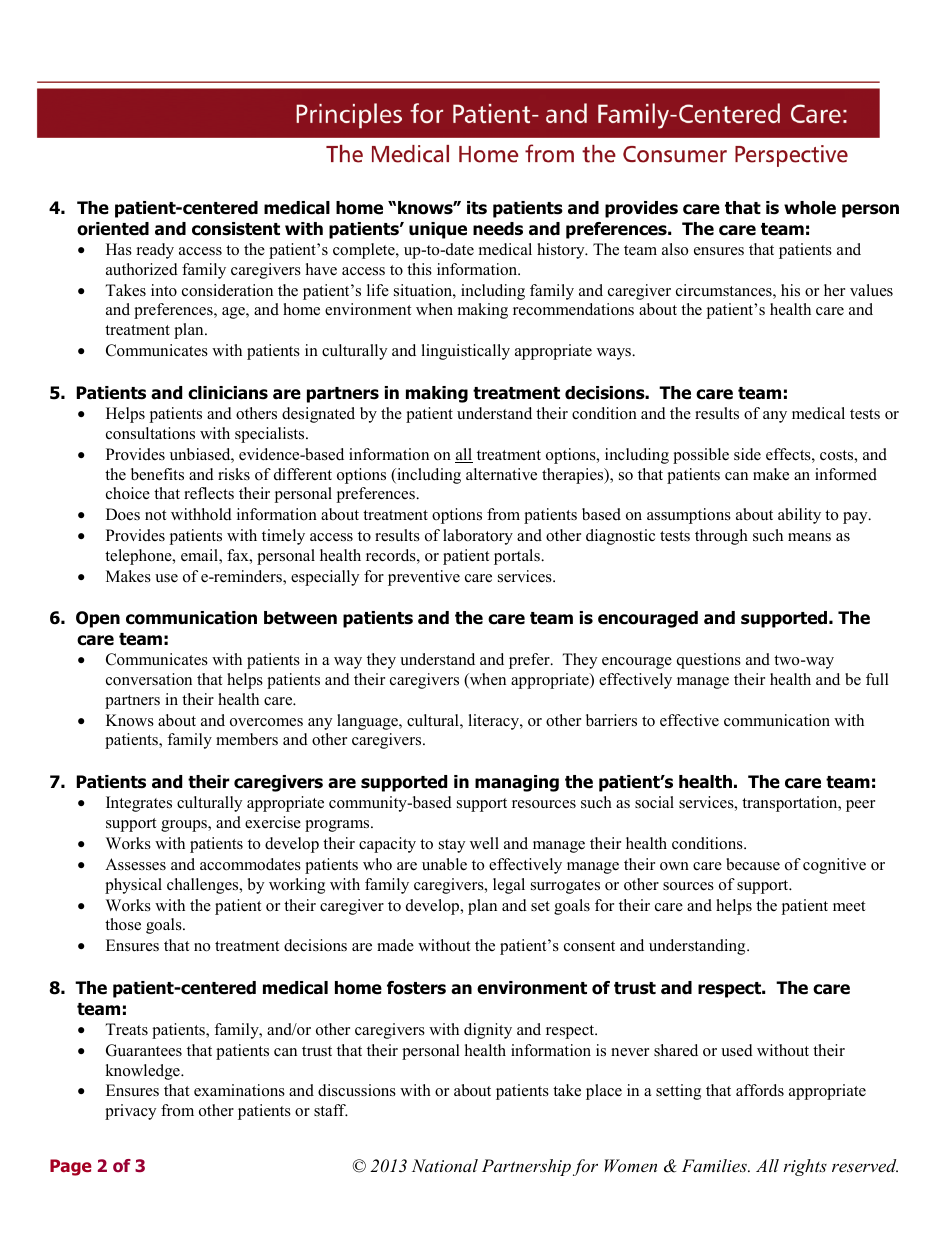 Image resolution: width=952 pixels, height=1233 pixels. What do you see at coordinates (155, 251) in the document?
I see `ready` at bounding box center [155, 251].
